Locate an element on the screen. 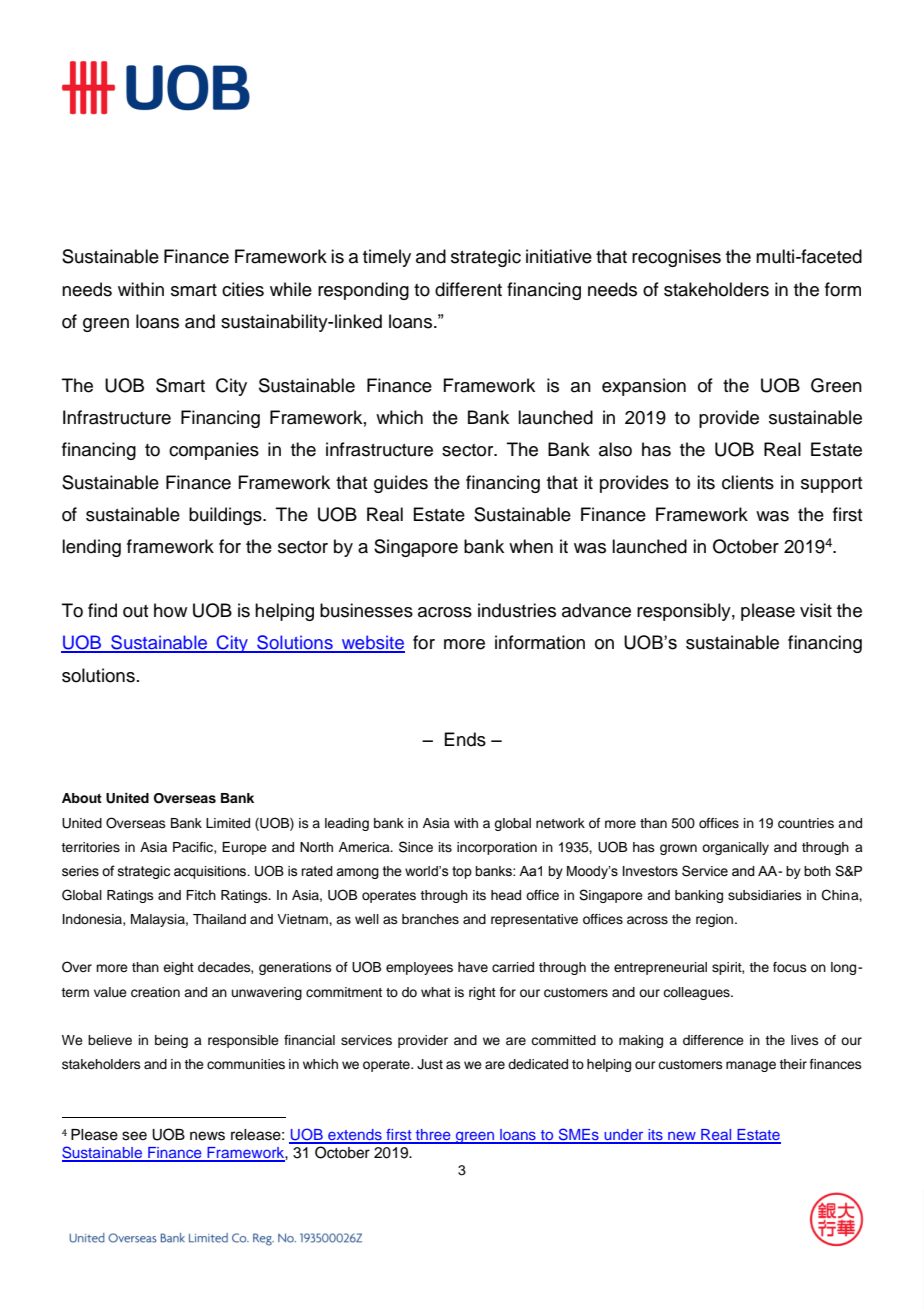 This screenshot has height=1309, width=924. recognises is located at coordinates (676, 258).
